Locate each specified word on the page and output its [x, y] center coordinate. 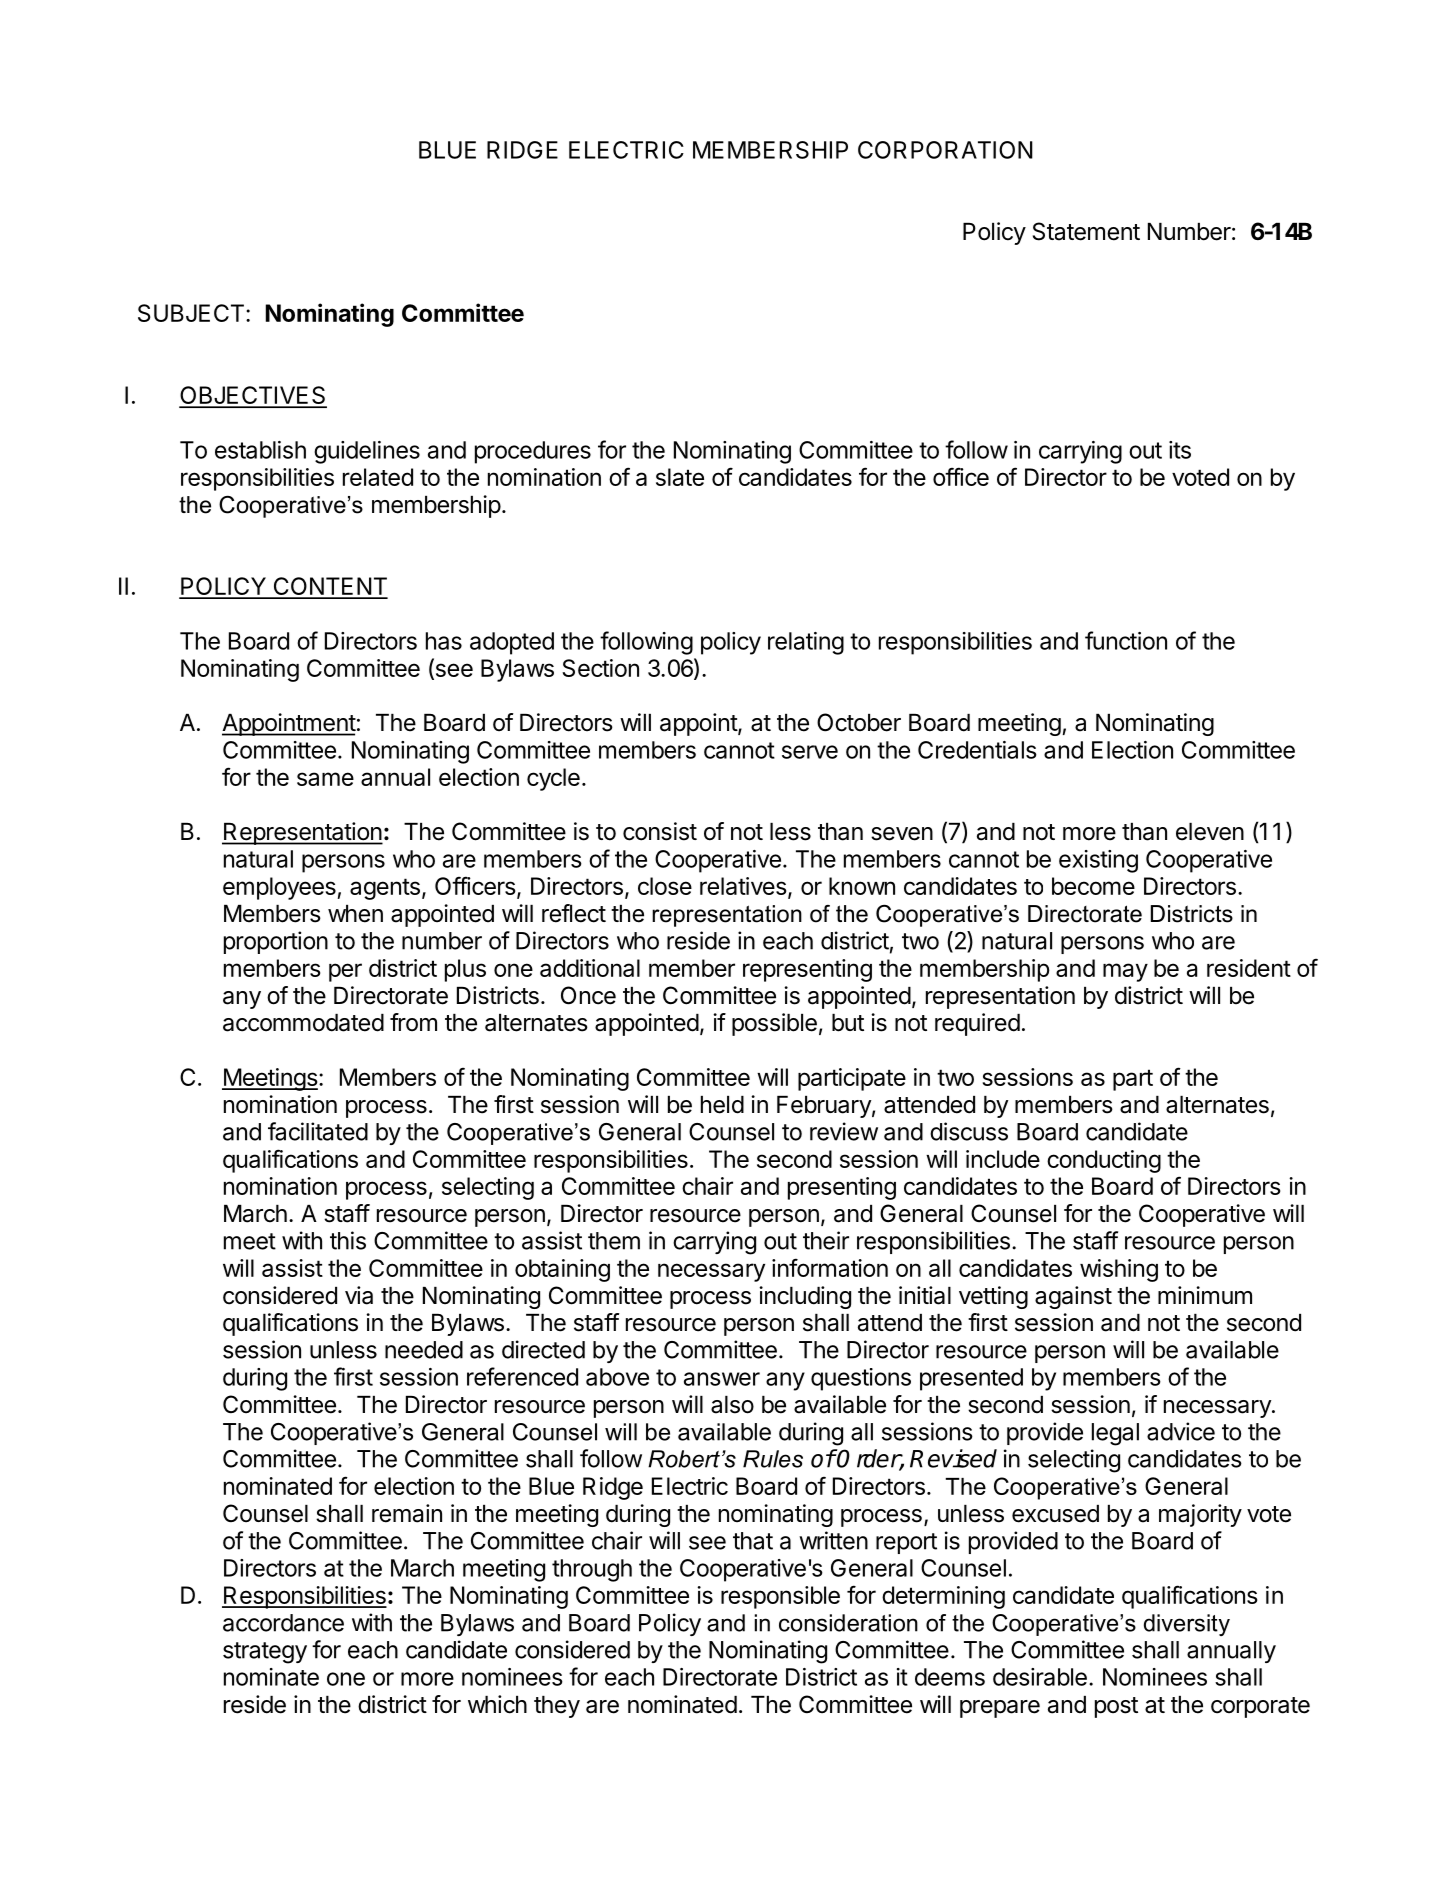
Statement [1086, 231]
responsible [780, 1597]
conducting [1104, 1161]
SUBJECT [191, 313]
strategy [265, 1653]
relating [806, 643]
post [1116, 1707]
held [722, 1105]
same [325, 779]
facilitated [318, 1131]
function [1126, 640]
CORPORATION [945, 150]
